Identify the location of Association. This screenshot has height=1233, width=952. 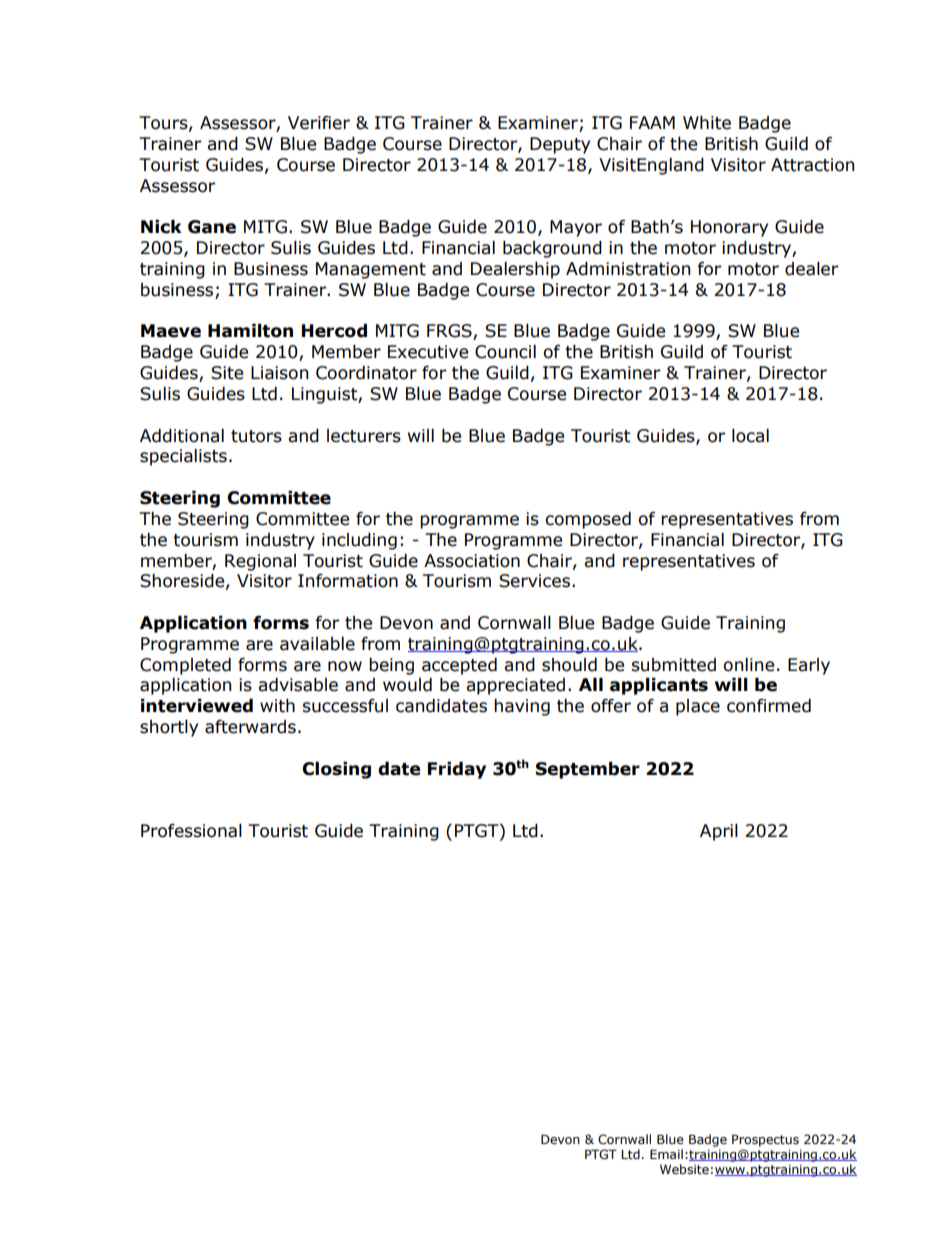
(472, 561).
